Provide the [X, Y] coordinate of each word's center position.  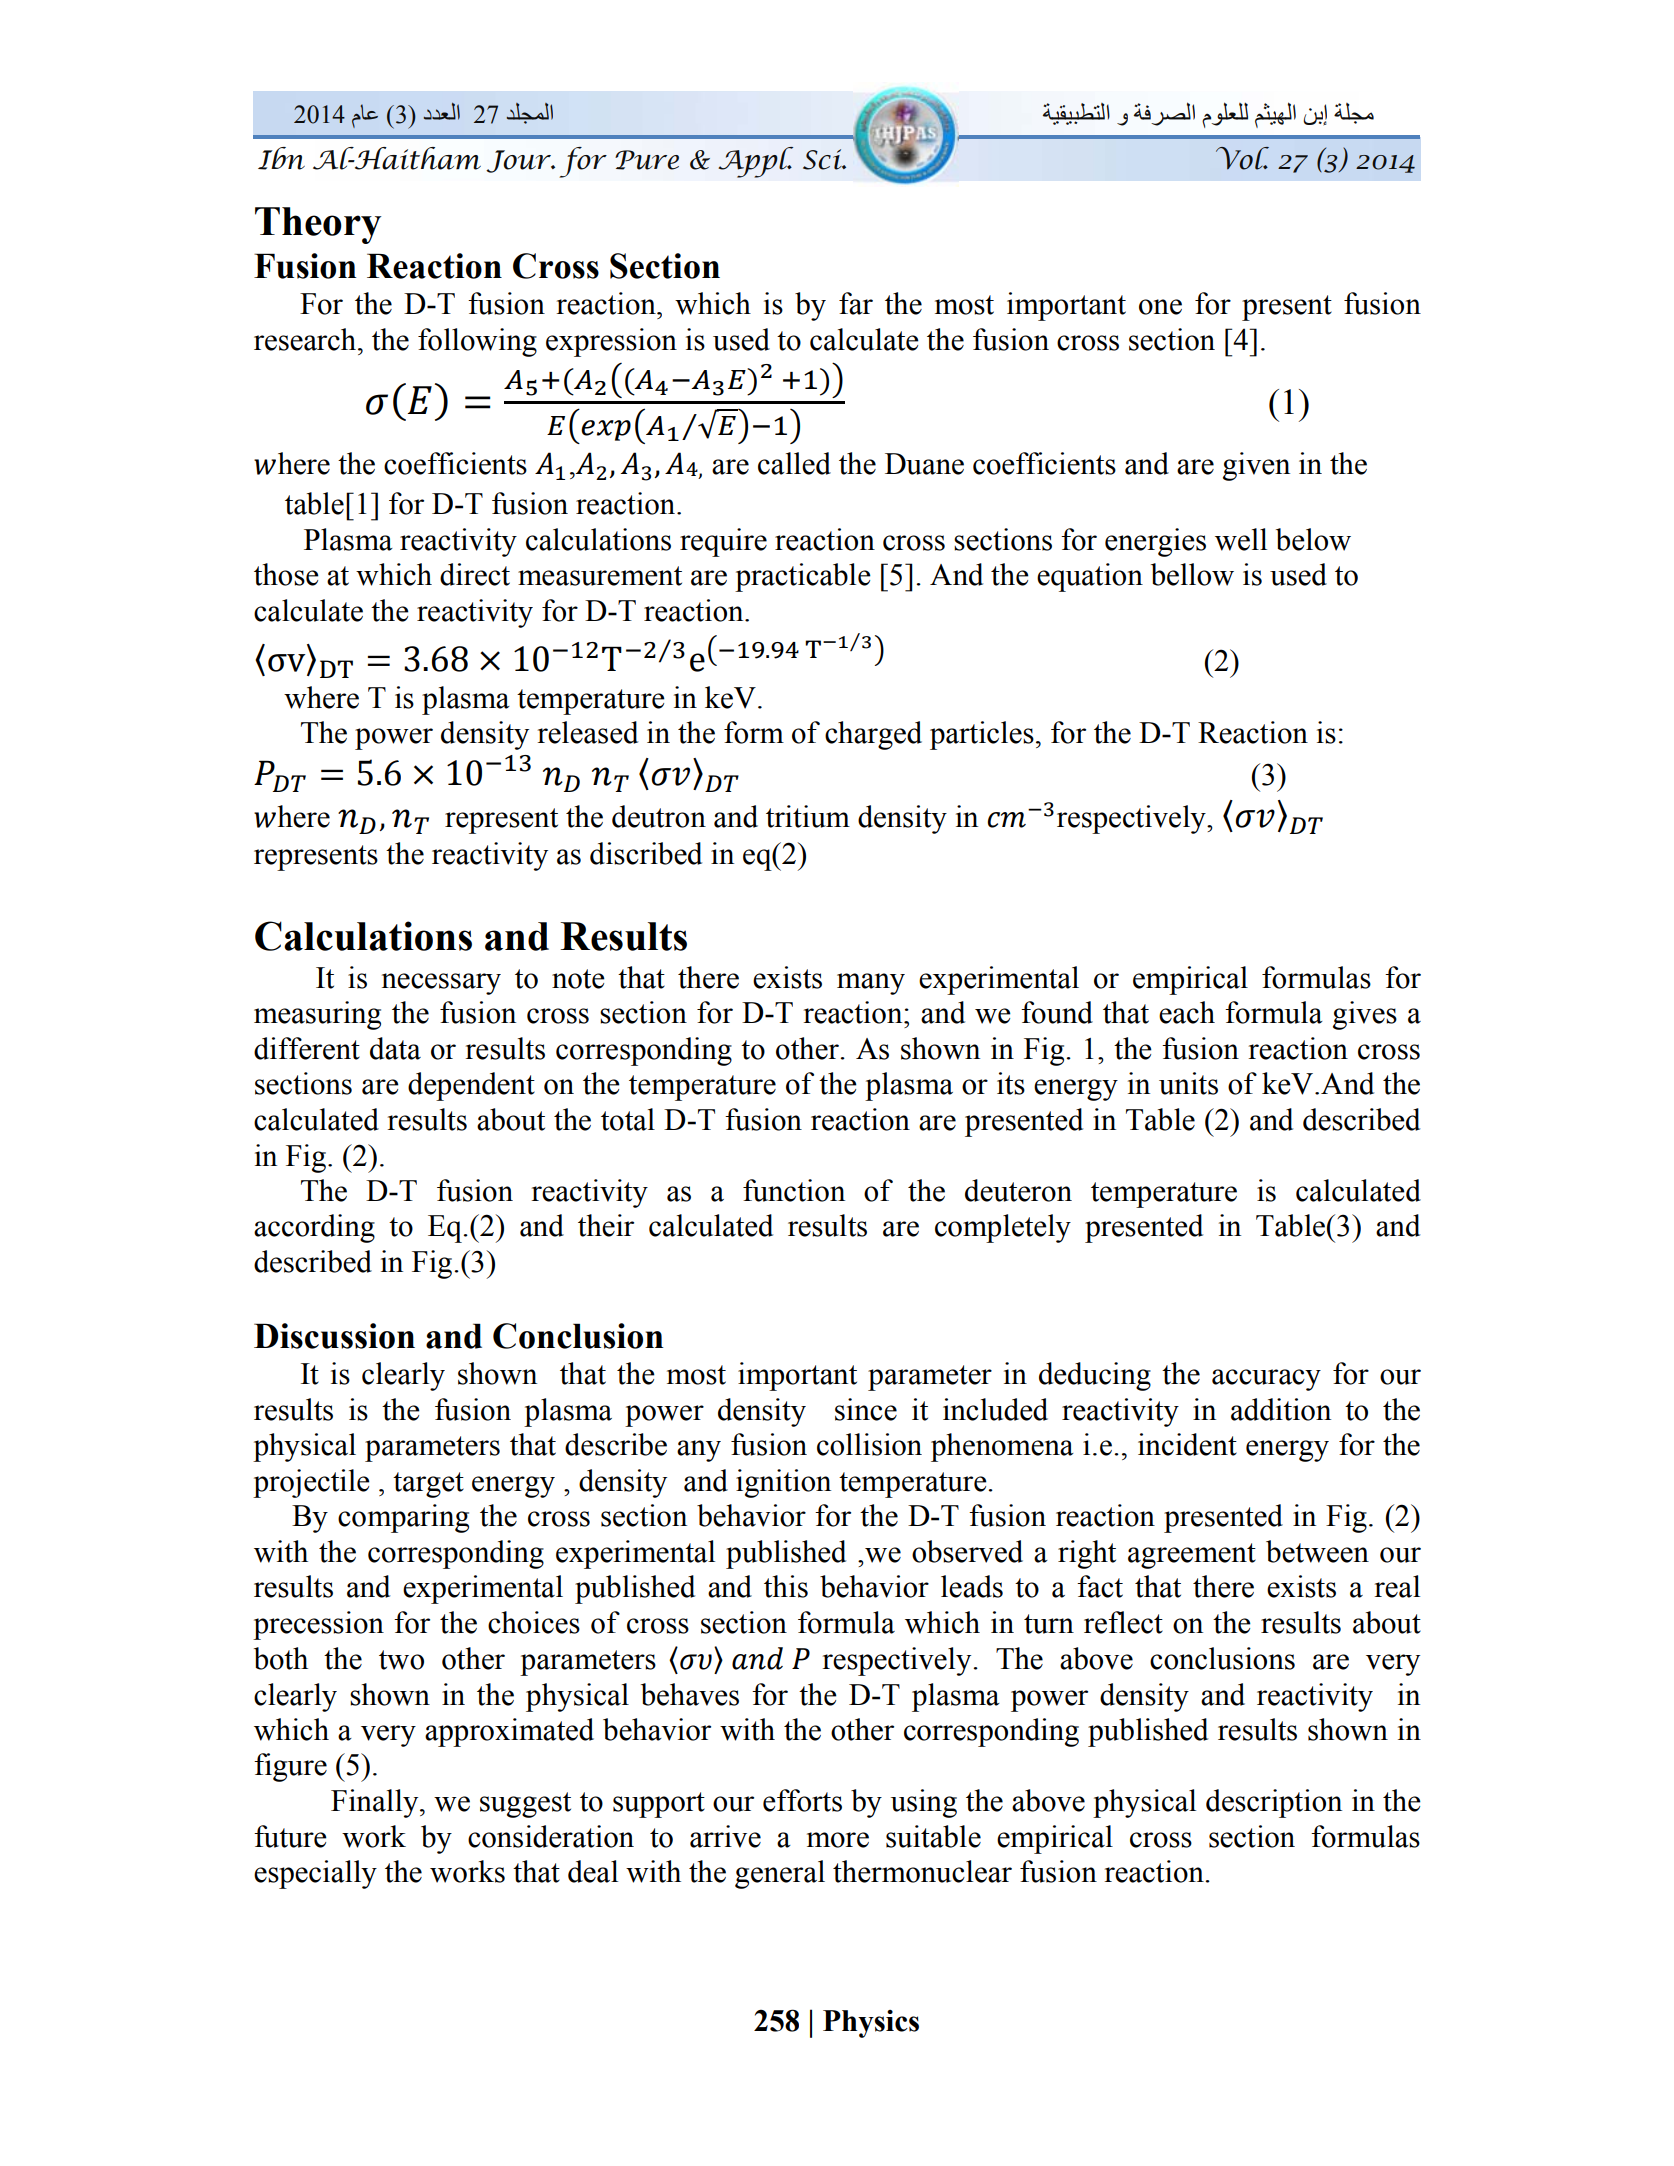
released [588, 732]
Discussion [334, 1336]
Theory [318, 225]
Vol [1242, 158]
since [866, 1409]
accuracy [1266, 1380]
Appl [755, 162]
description [1274, 1803]
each [1187, 1012]
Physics [871, 2024]
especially [315, 1874]
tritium [808, 816]
